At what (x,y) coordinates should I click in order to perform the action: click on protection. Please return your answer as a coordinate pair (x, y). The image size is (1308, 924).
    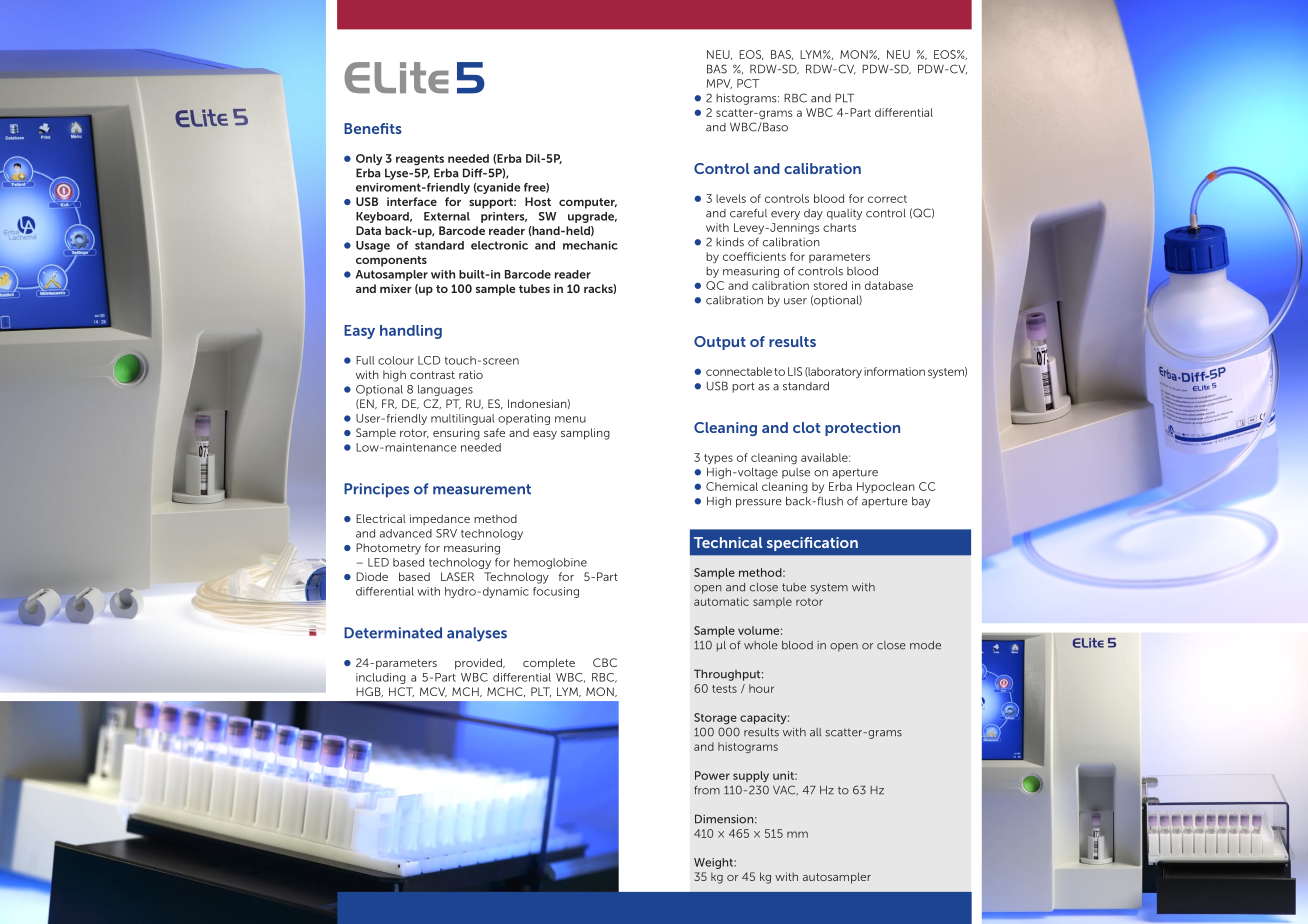
    Looking at the image, I should click on (862, 429).
